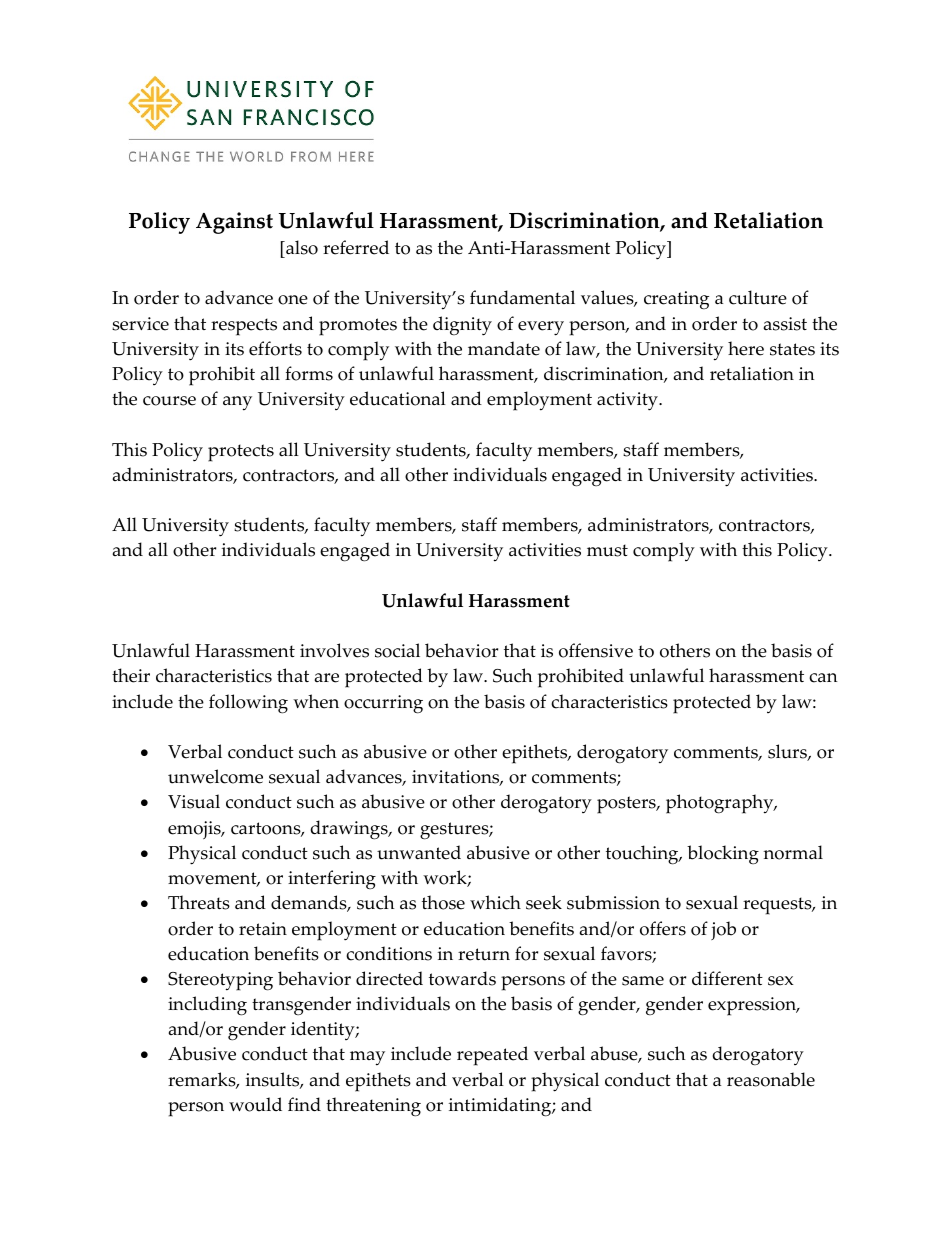 The height and width of the screenshot is (1233, 952). Describe the element at coordinates (234, 223) in the screenshot. I see `Against` at that location.
